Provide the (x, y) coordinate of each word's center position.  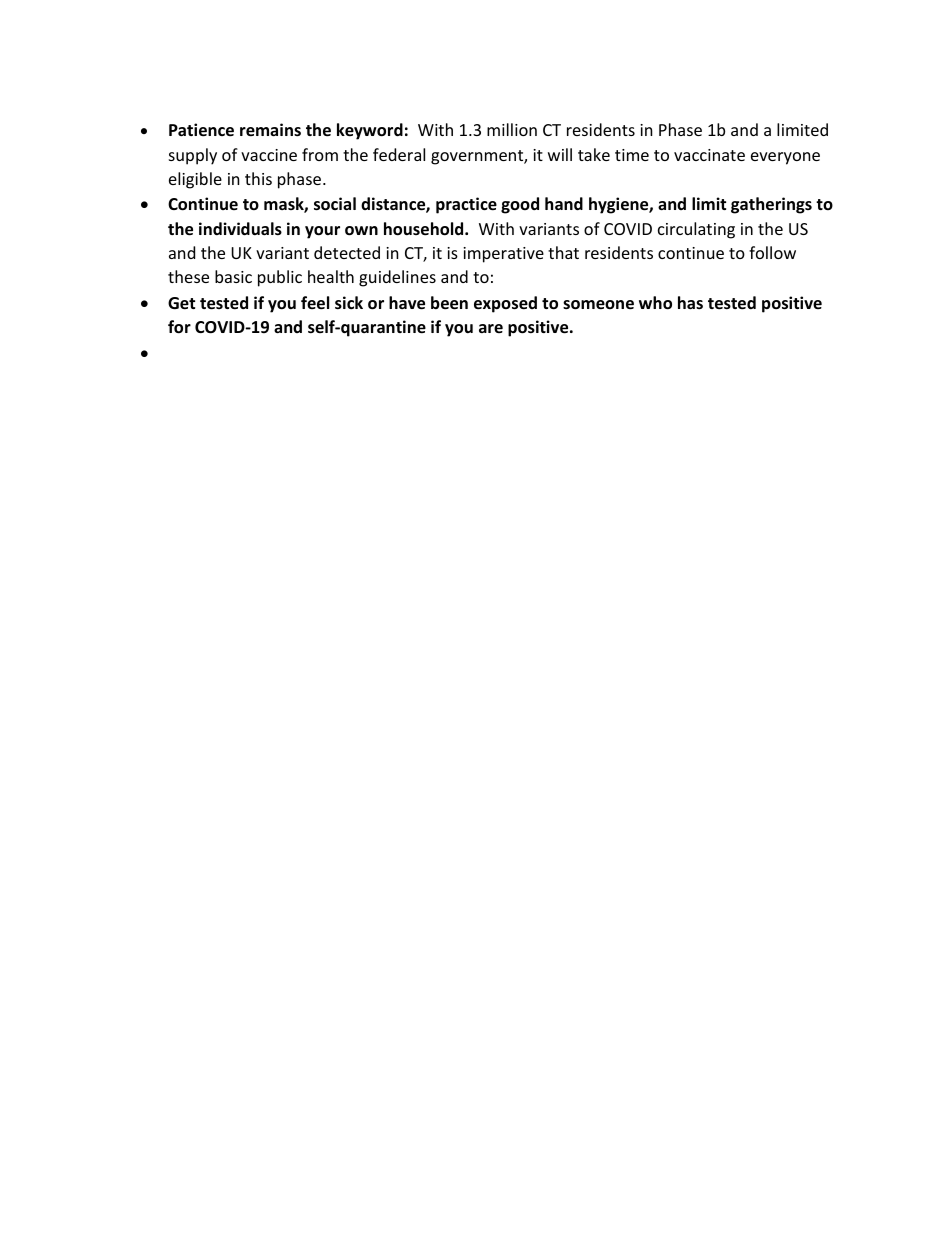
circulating (696, 230)
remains (270, 130)
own (361, 231)
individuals (240, 229)
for (179, 327)
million (512, 129)
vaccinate (709, 155)
